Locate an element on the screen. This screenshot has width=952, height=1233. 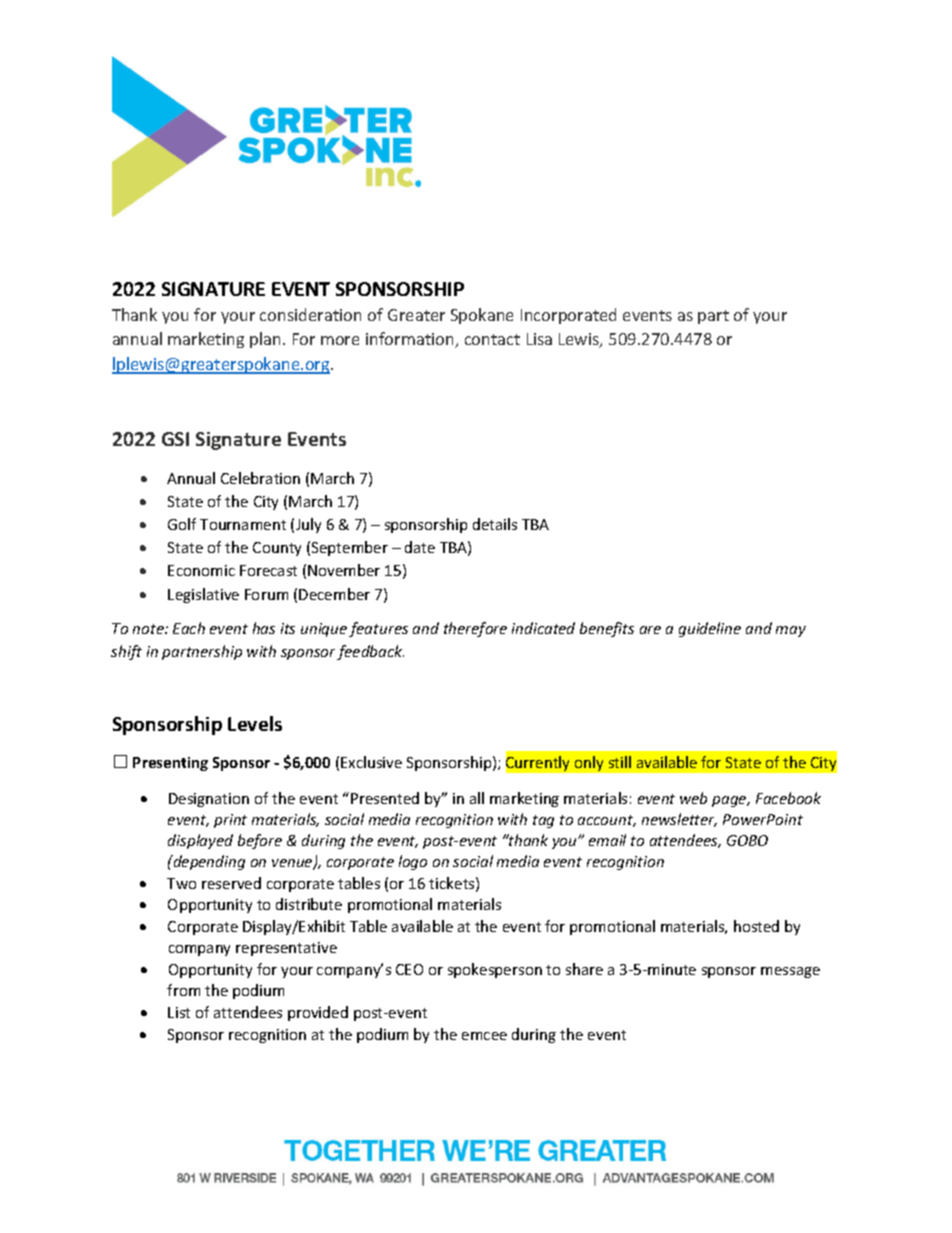
message is located at coordinates (790, 972).
